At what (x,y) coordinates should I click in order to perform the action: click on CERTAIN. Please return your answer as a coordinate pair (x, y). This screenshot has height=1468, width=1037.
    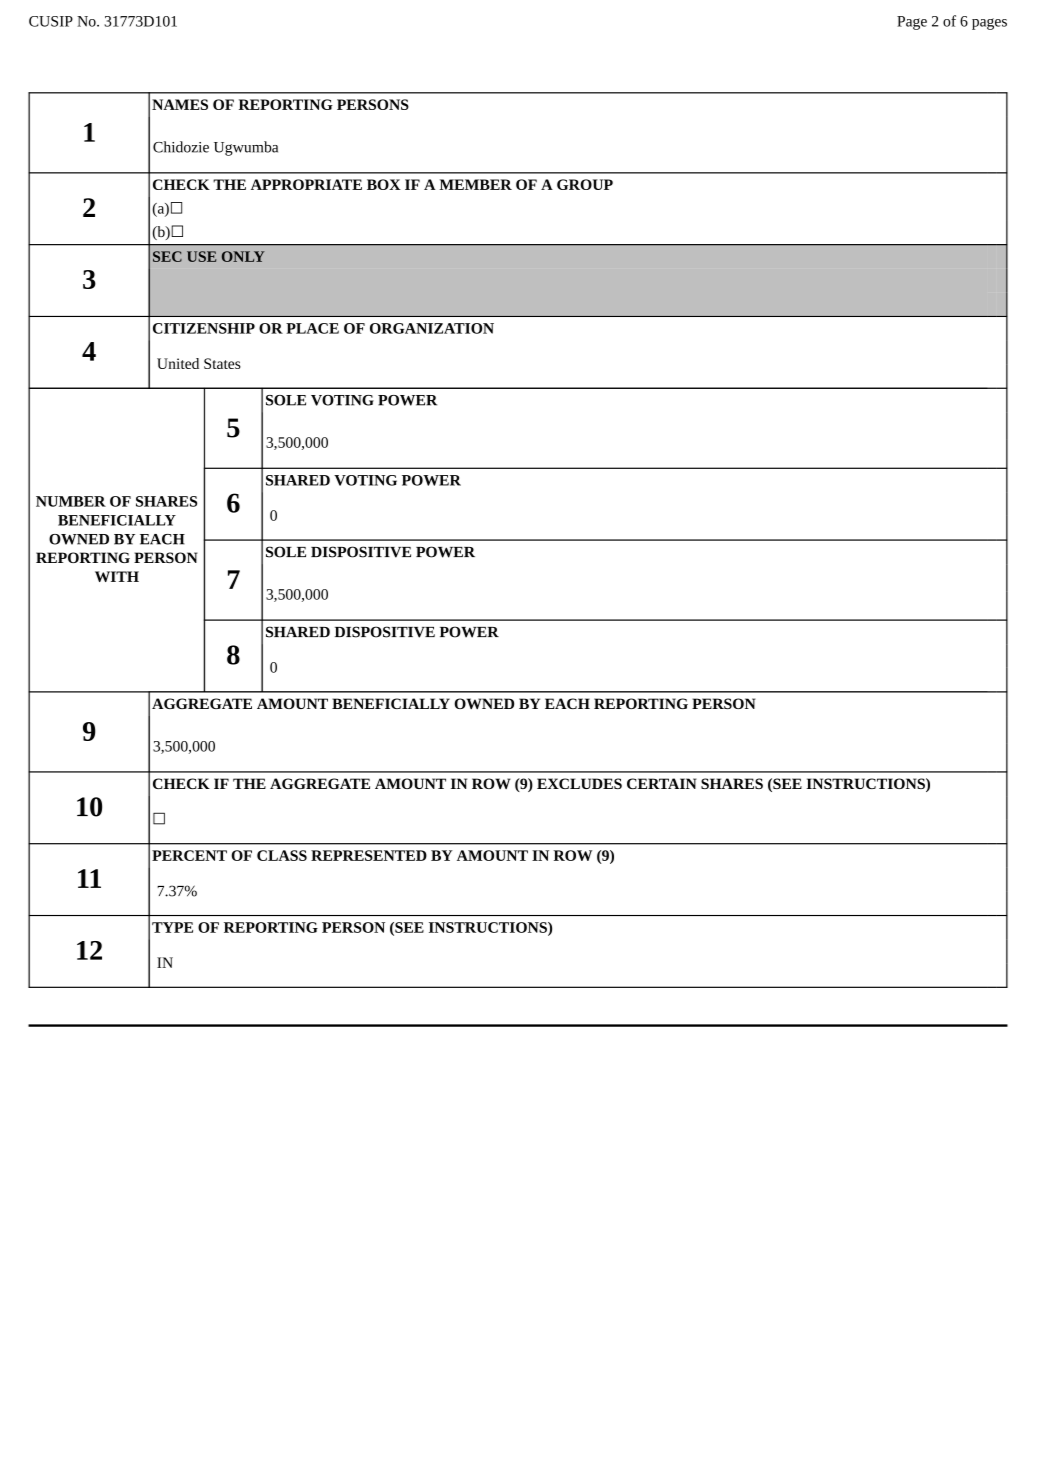
    Looking at the image, I should click on (662, 783).
